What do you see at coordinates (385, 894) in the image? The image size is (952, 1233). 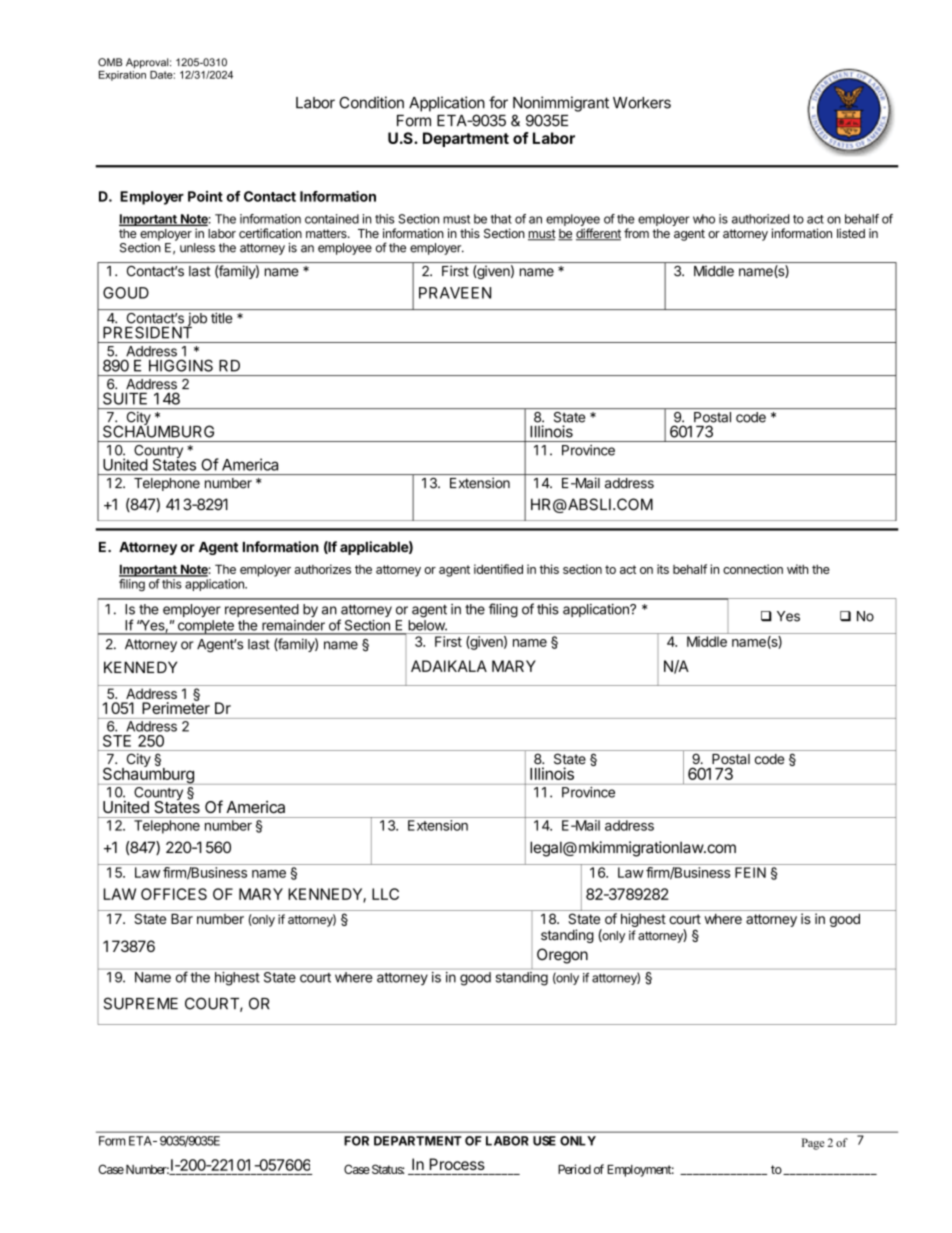 I see `LLC` at bounding box center [385, 894].
